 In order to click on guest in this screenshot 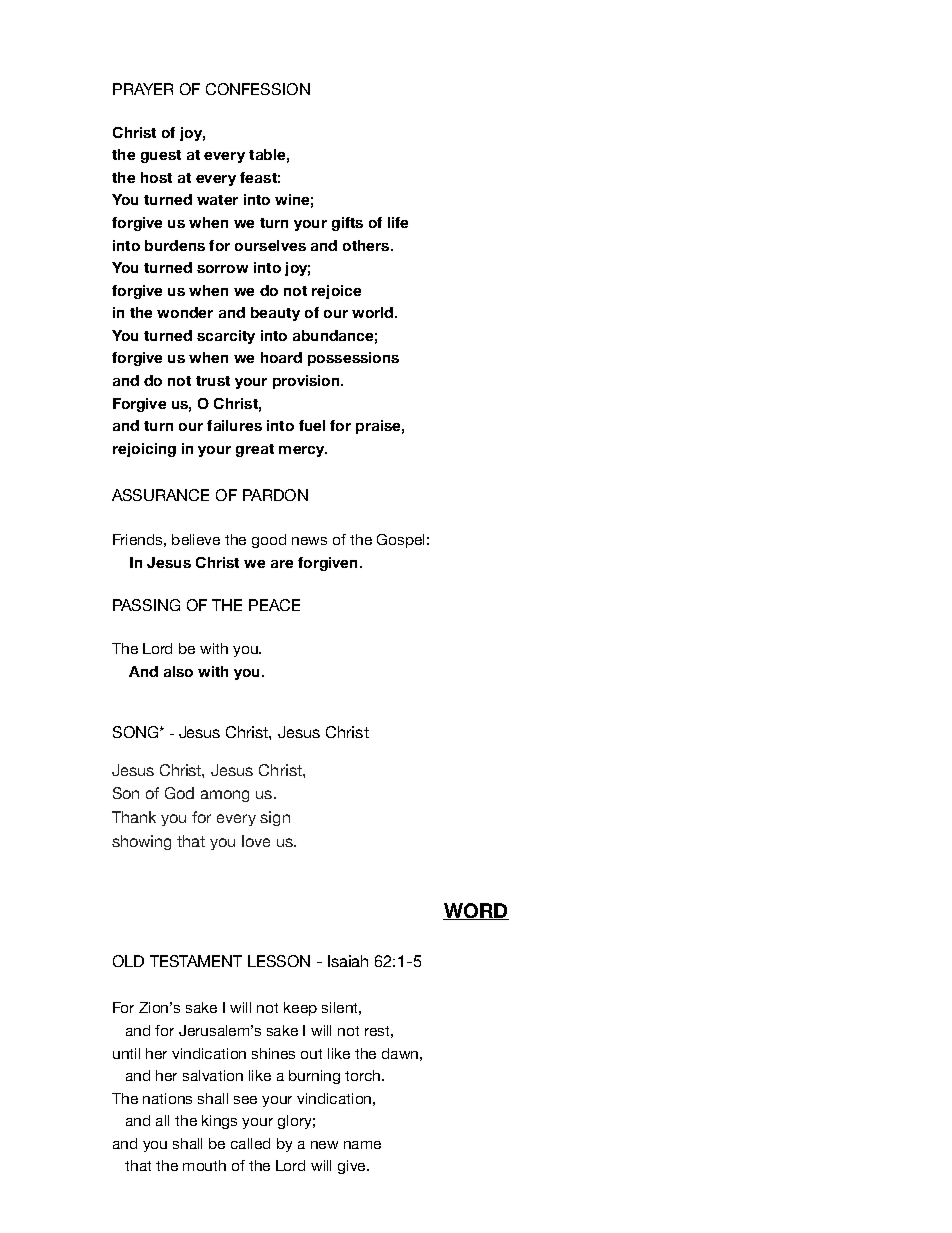, I will do `click(161, 156)`.
